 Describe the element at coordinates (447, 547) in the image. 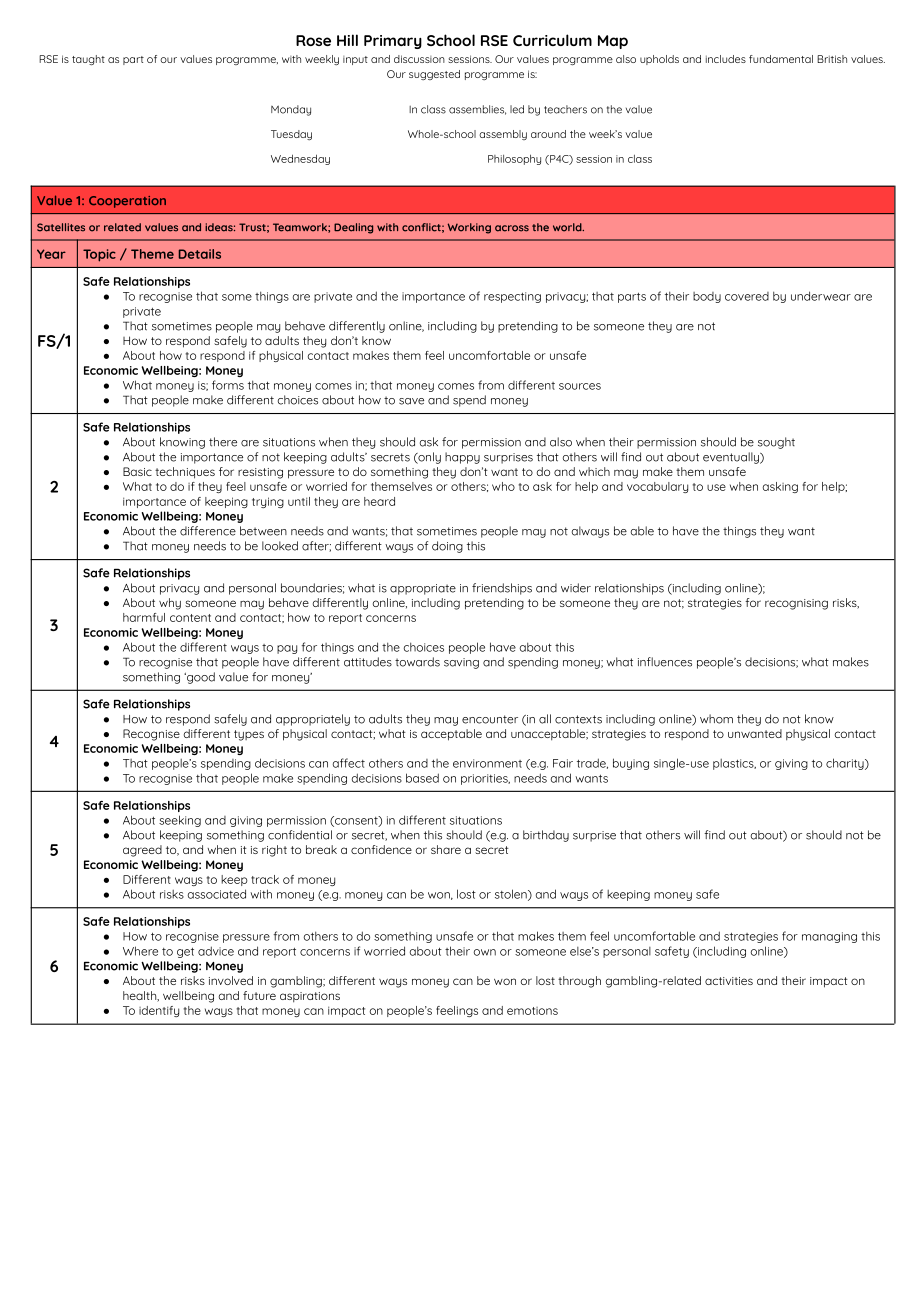

I see `doing` at that location.
